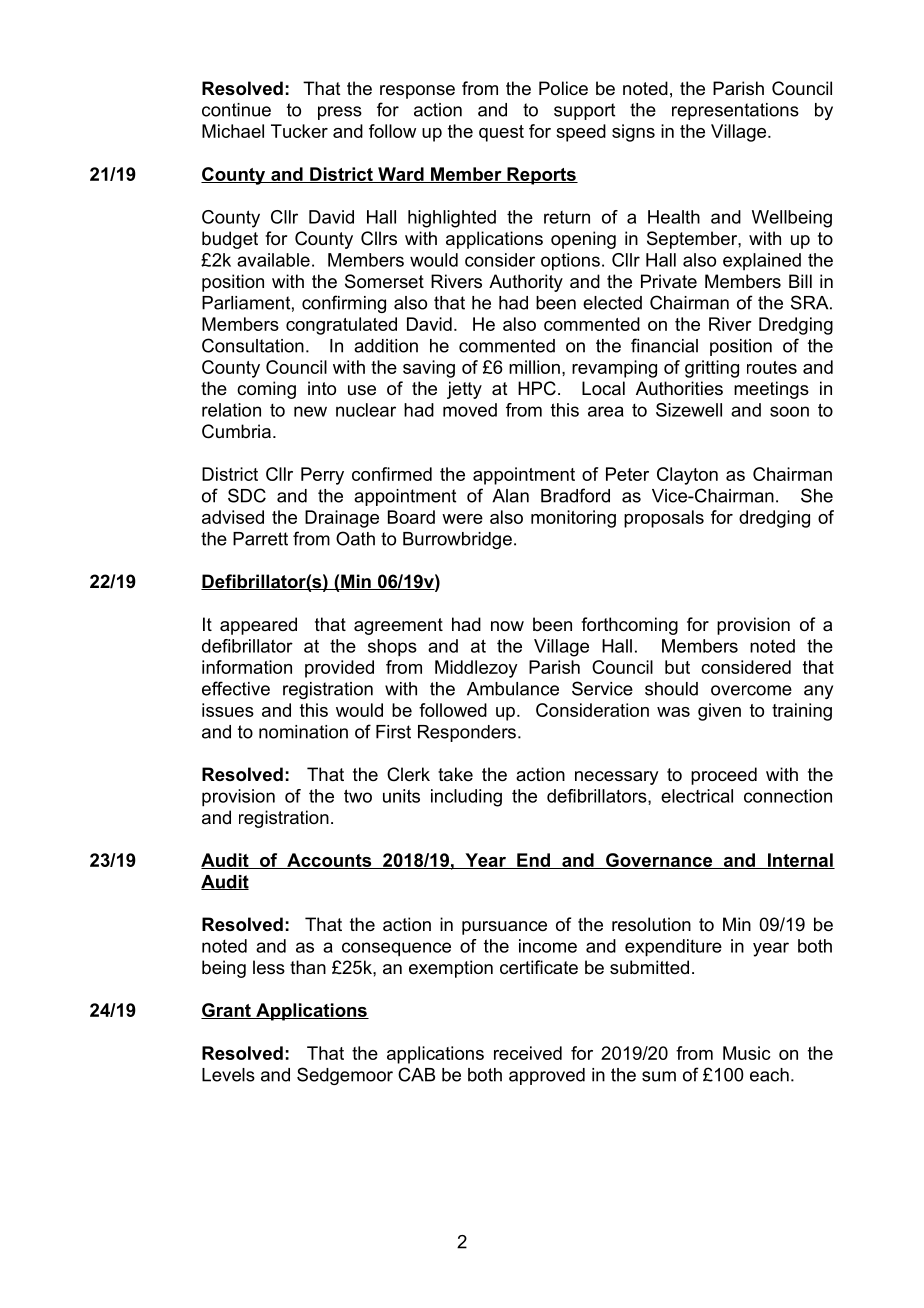 This image has width=924, height=1308. Describe the element at coordinates (735, 111) in the image. I see `representations` at that location.
